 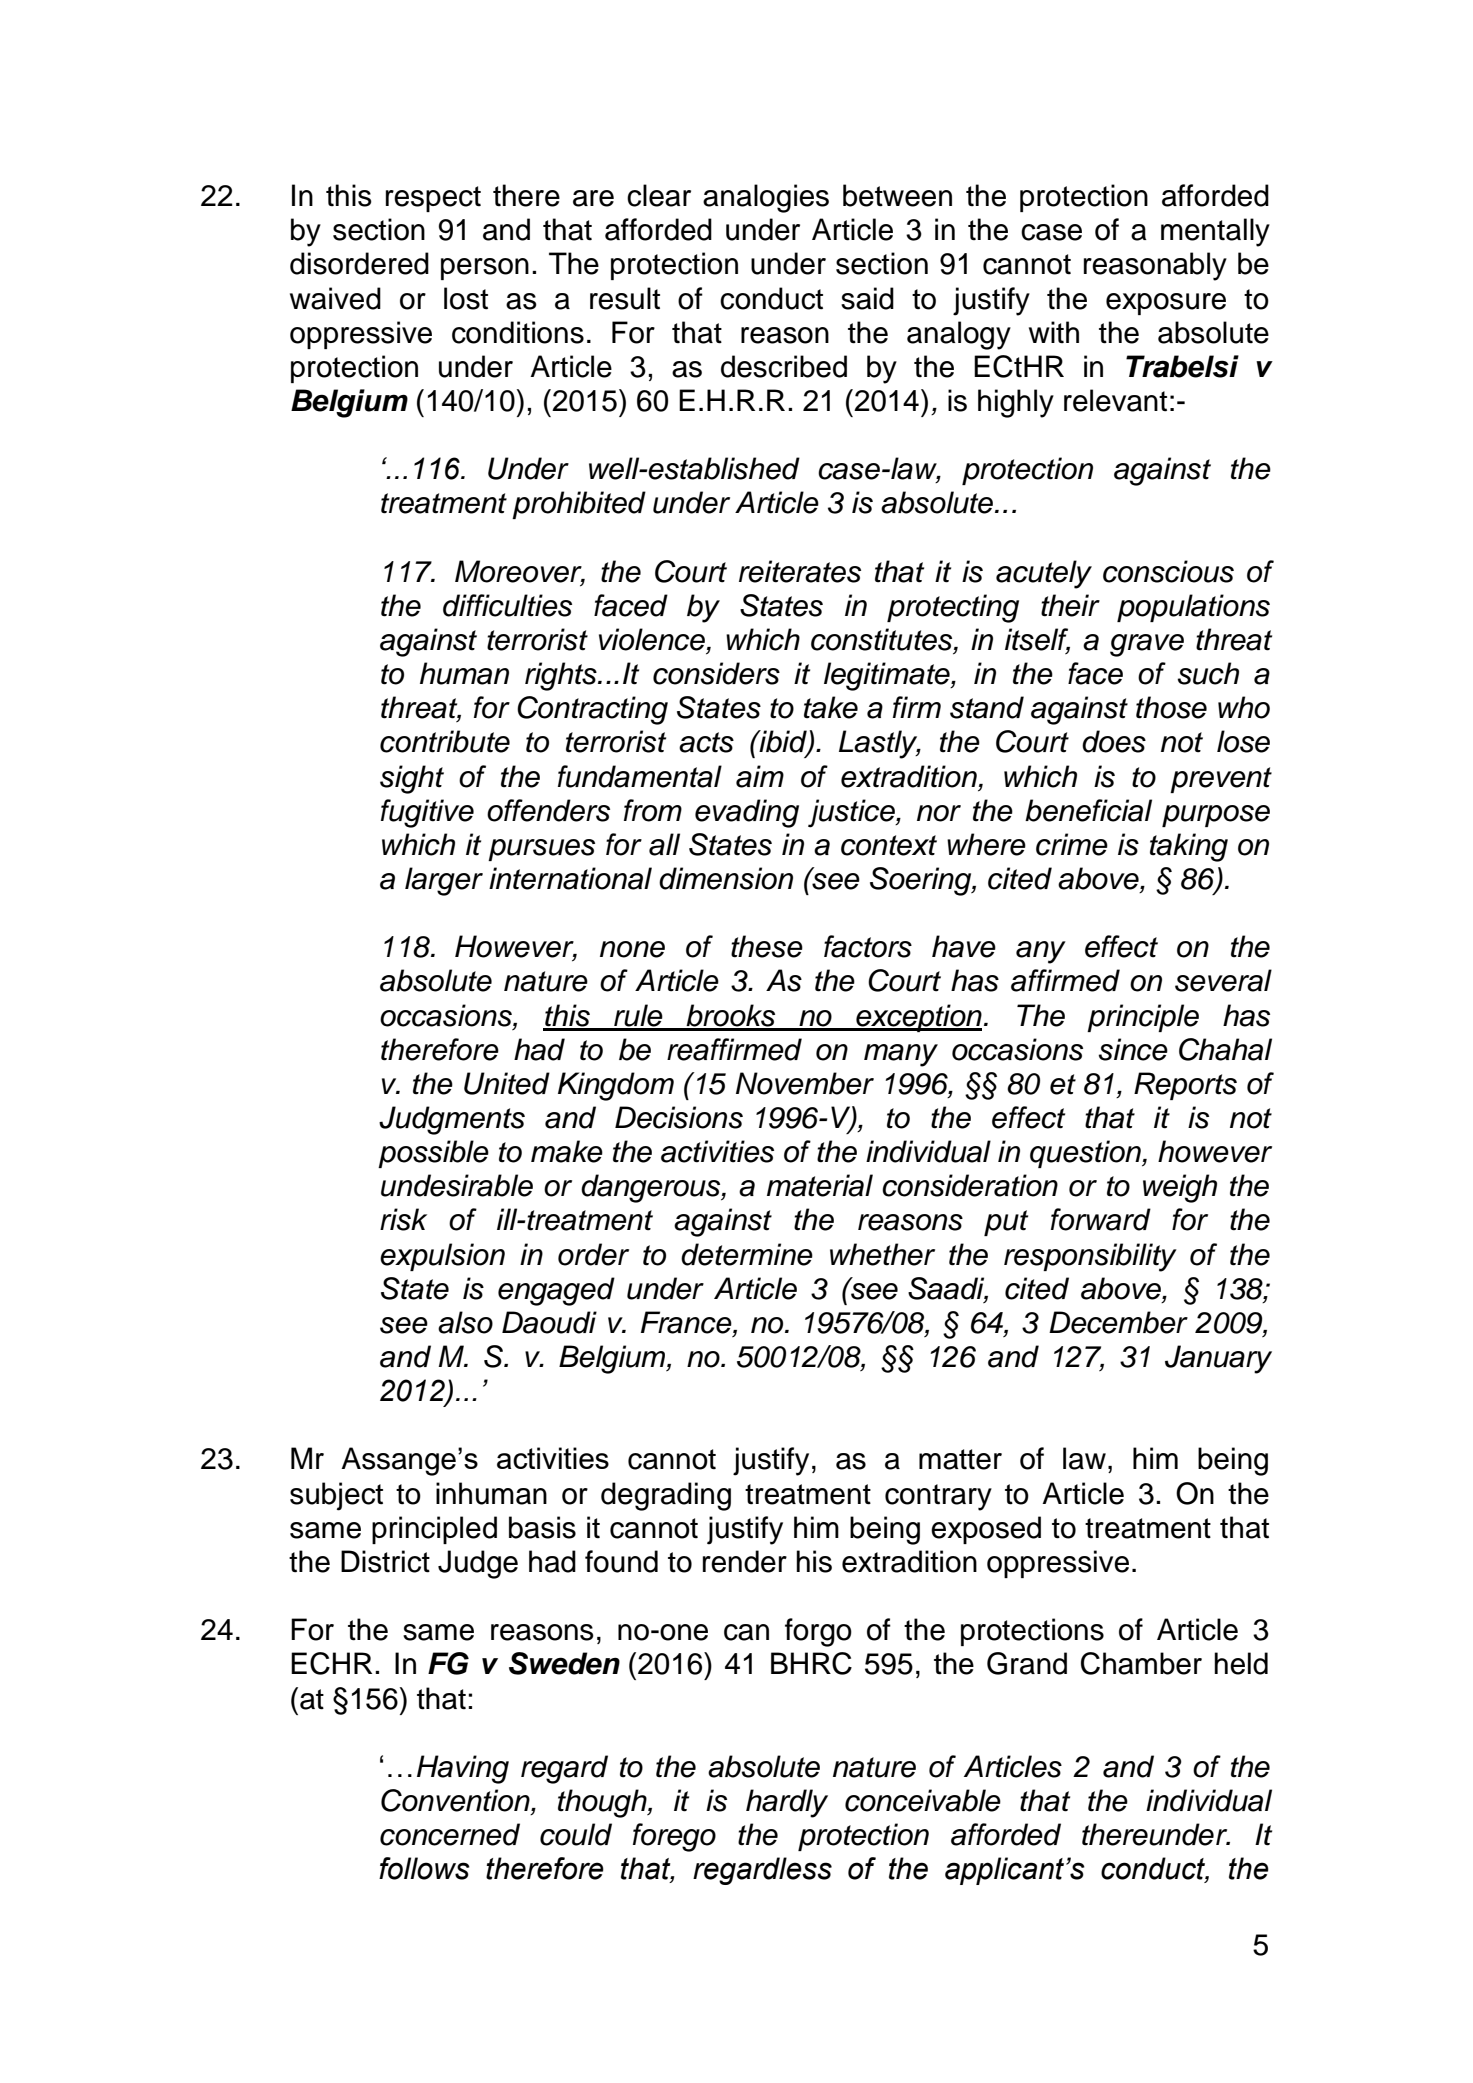 What do you see at coordinates (485, 269) in the page?
I see `person` at bounding box center [485, 269].
